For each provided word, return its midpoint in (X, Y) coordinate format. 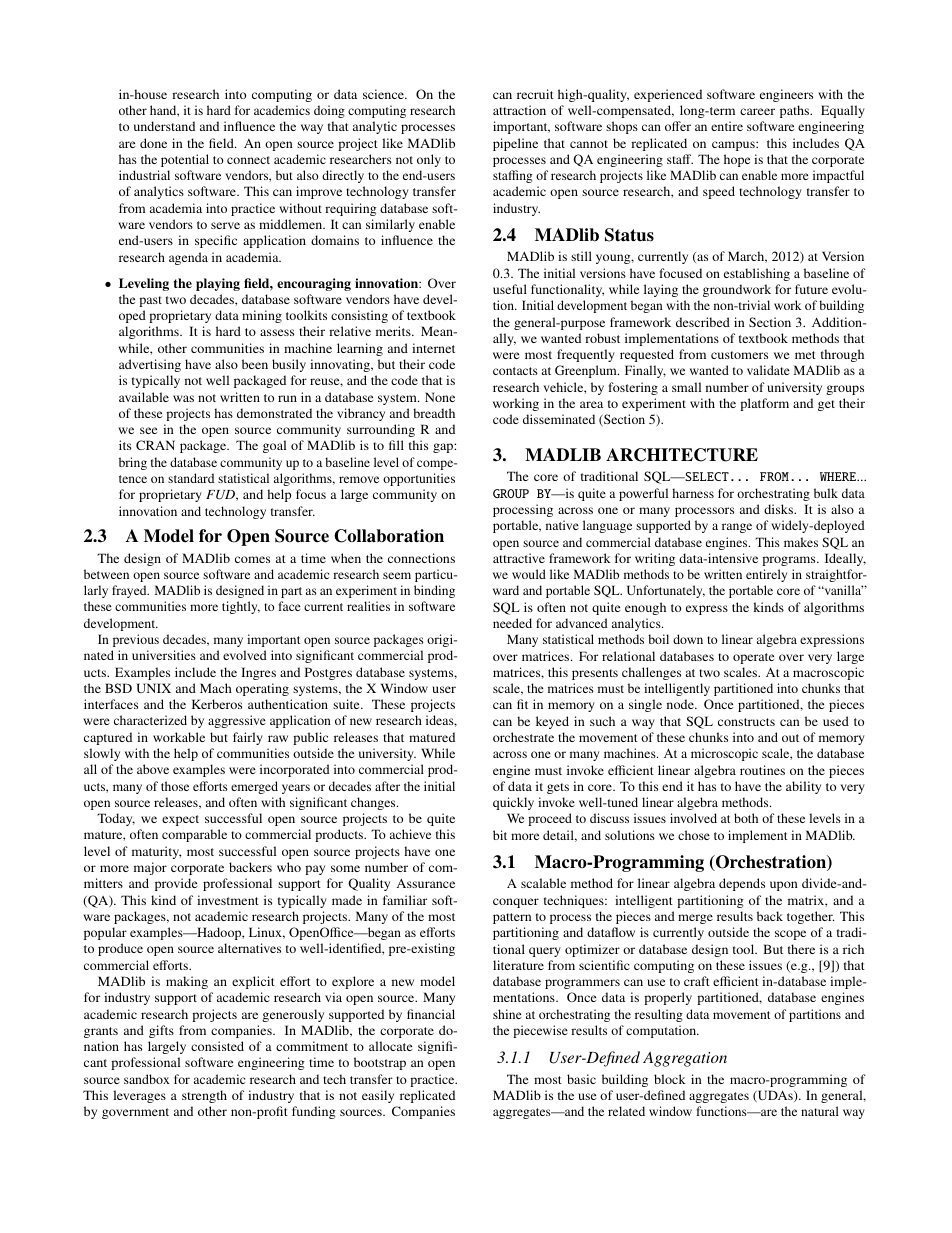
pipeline (515, 144)
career (757, 111)
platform (764, 404)
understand (164, 126)
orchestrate (523, 737)
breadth (434, 413)
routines (762, 770)
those (175, 786)
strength (204, 1096)
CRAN (155, 445)
